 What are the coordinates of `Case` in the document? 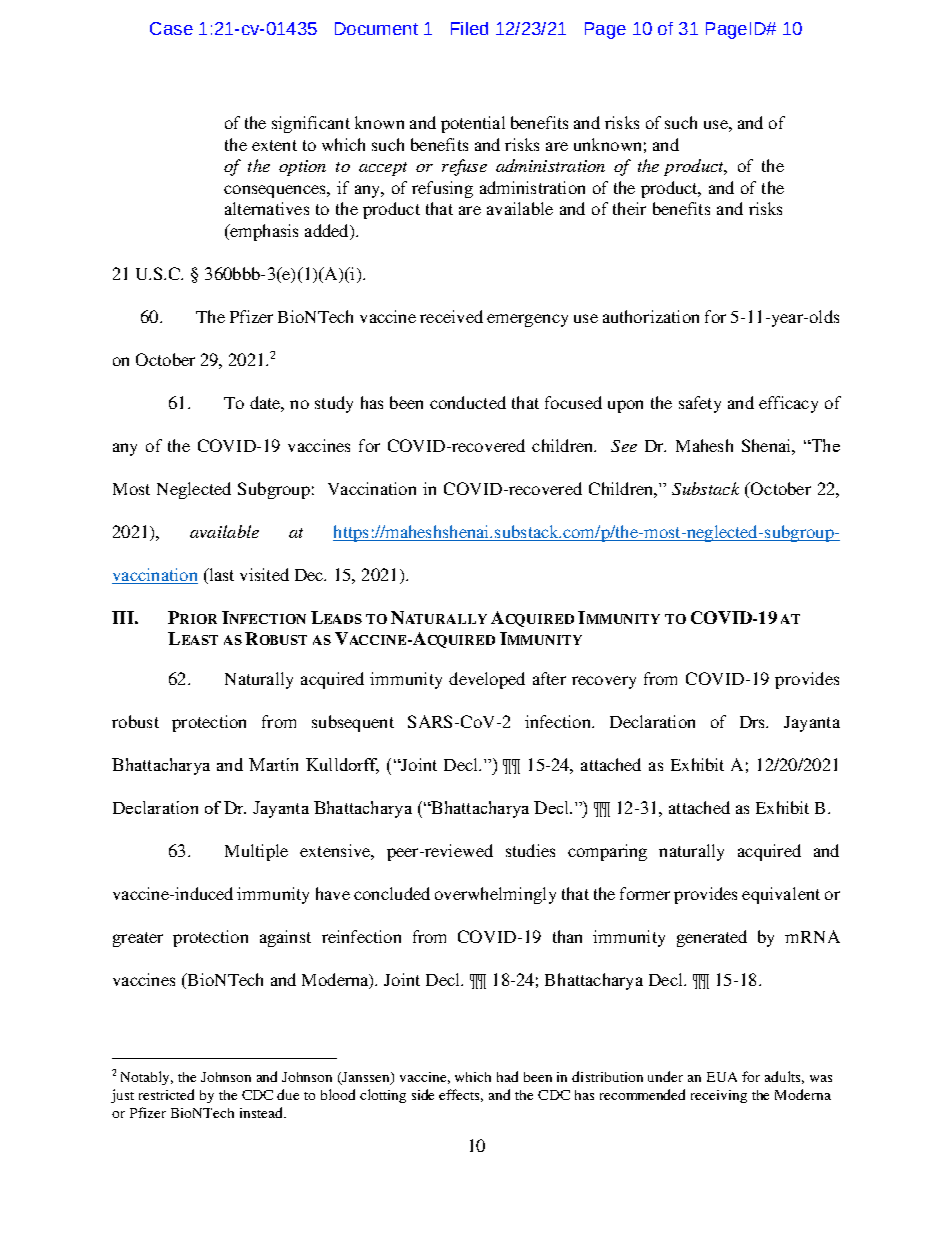 It's located at (171, 28).
